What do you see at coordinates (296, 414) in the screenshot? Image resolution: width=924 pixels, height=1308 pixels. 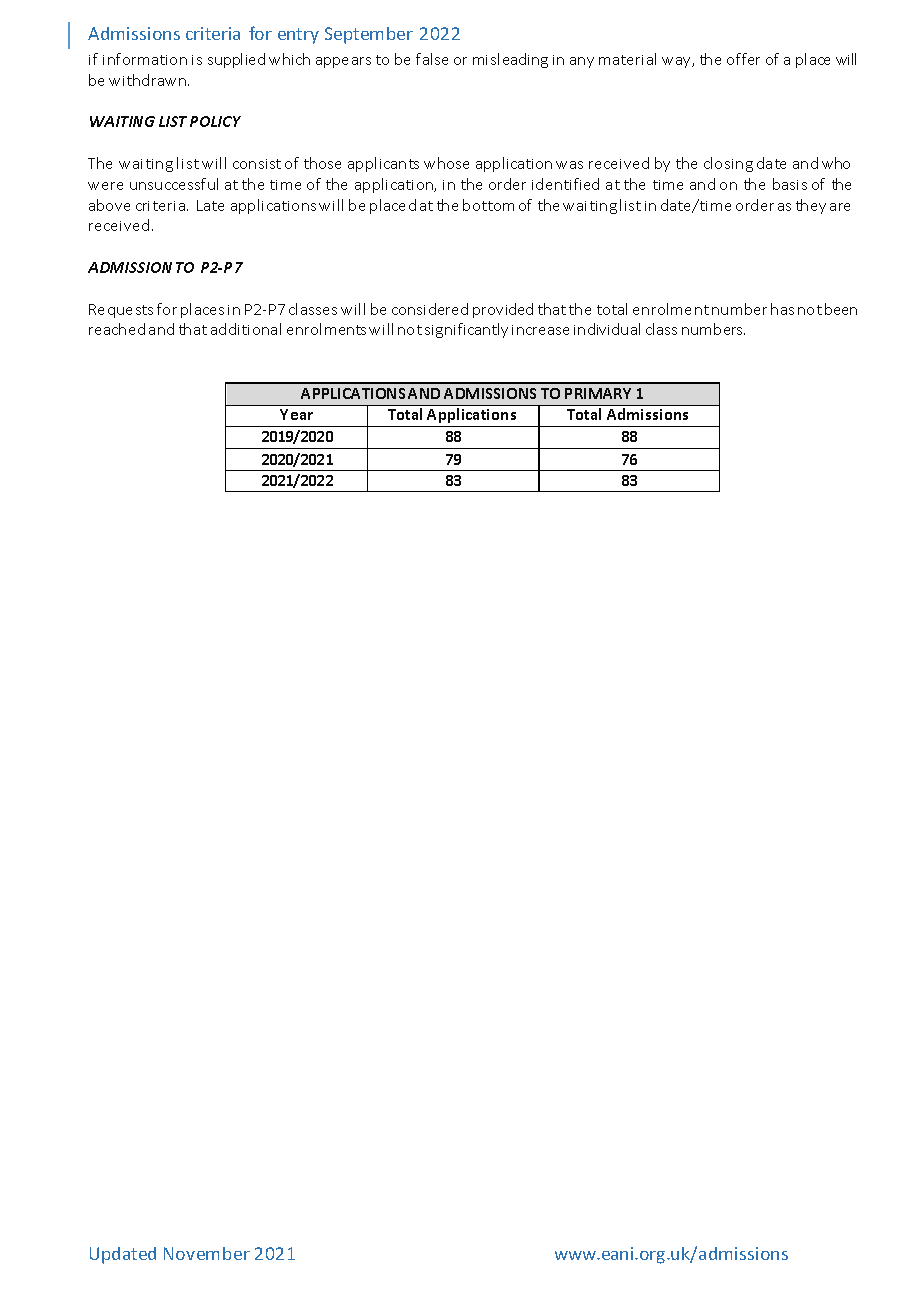 I see `Year` at bounding box center [296, 414].
